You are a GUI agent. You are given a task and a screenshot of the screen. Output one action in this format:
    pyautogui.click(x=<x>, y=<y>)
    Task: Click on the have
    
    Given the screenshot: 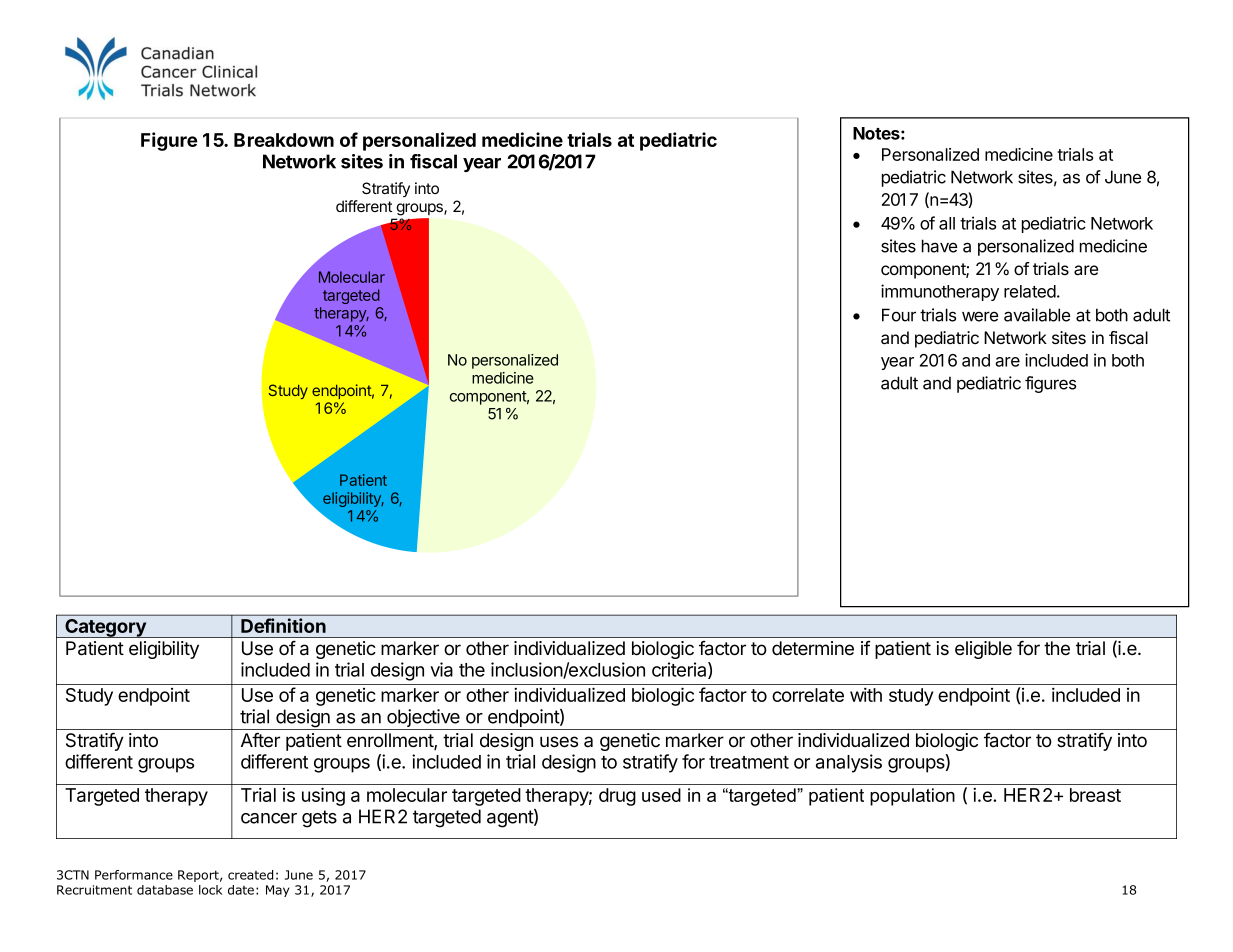 What is the action you would take?
    pyautogui.click(x=939, y=246)
